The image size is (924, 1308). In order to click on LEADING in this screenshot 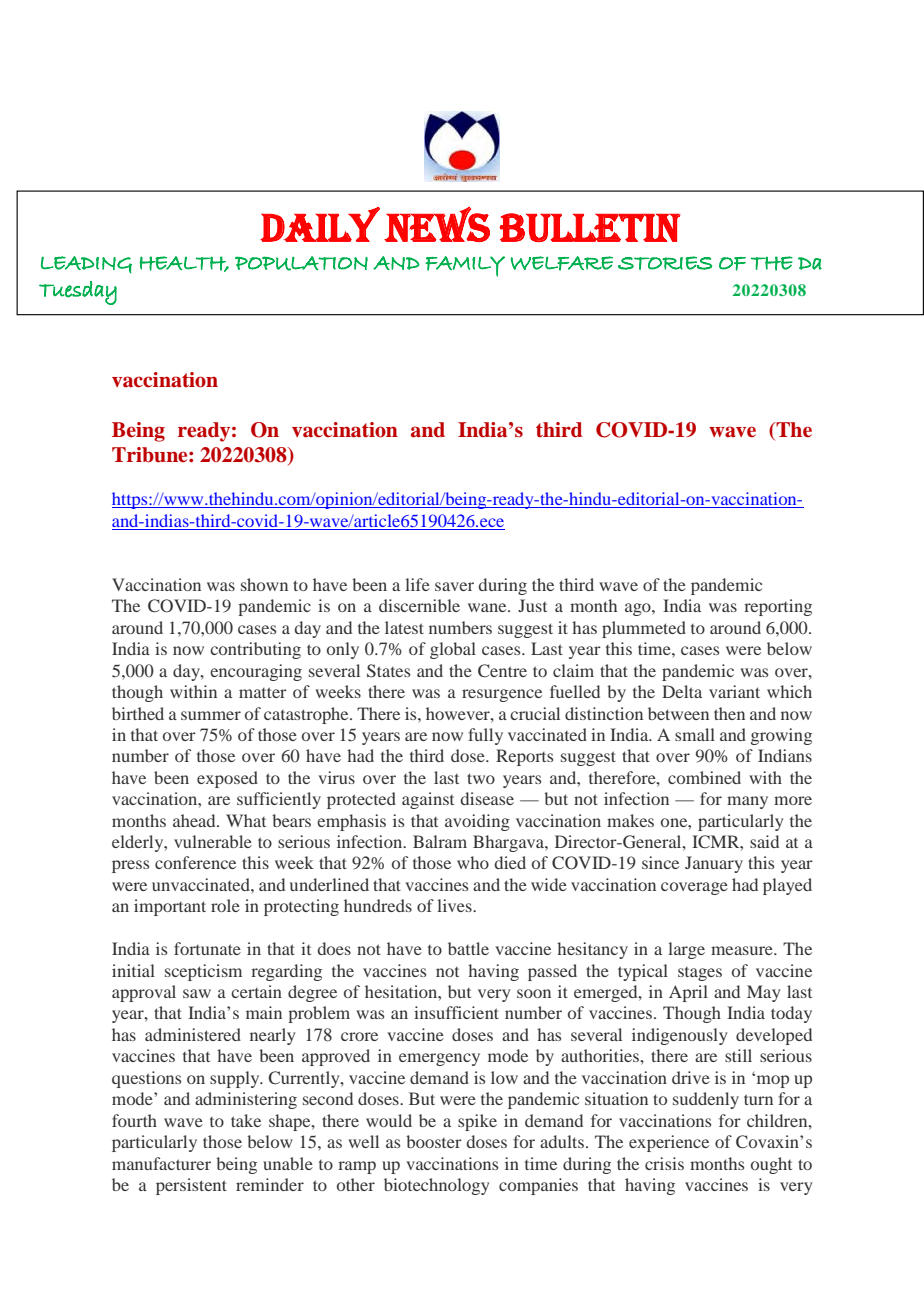, I will do `click(86, 265)`.
